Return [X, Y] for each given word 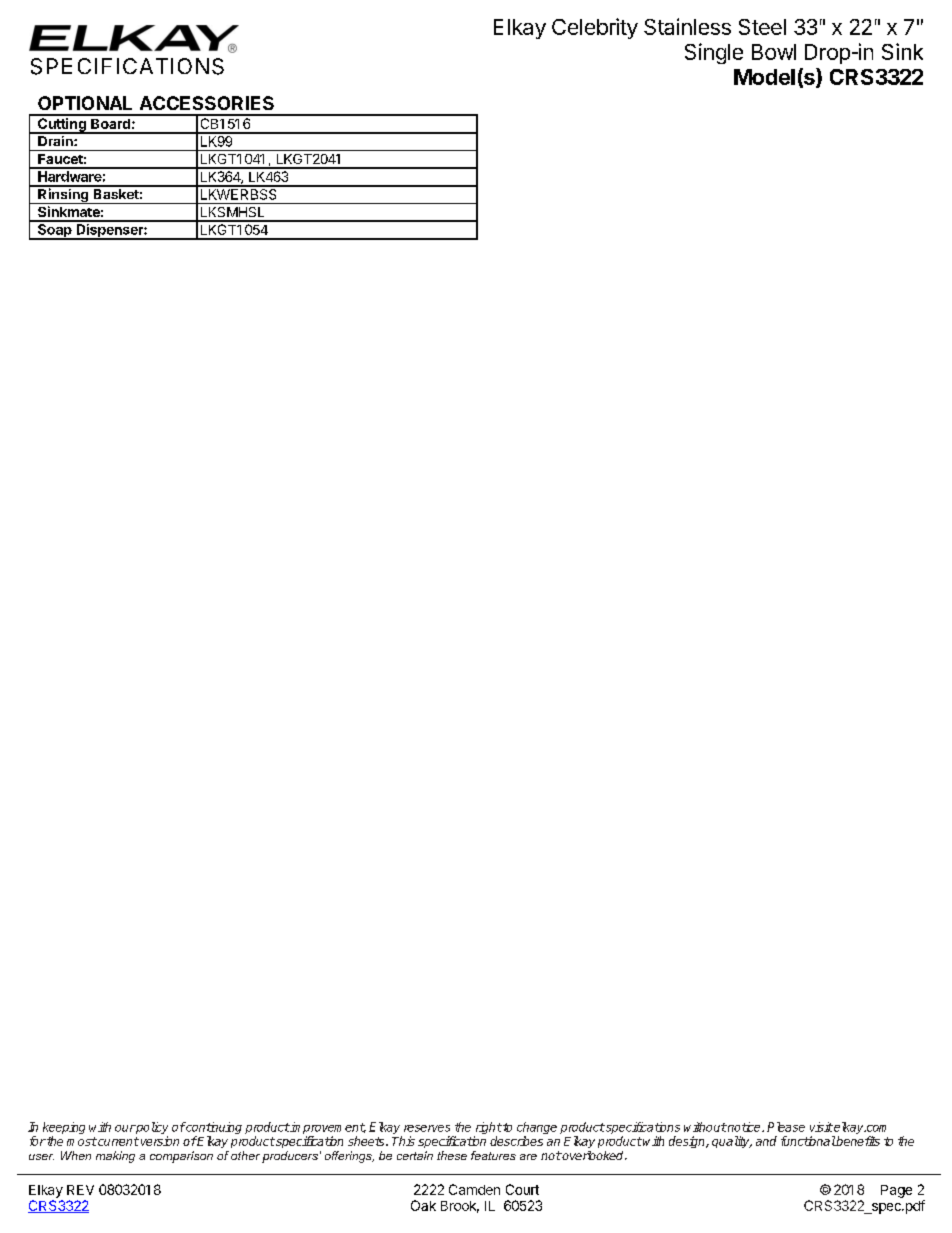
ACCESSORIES [207, 103]
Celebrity [595, 28]
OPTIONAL [85, 103]
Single [714, 53]
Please [786, 1127]
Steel [762, 27]
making [115, 1157]
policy [151, 1129]
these [452, 1155]
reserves [427, 1128]
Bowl [774, 52]
